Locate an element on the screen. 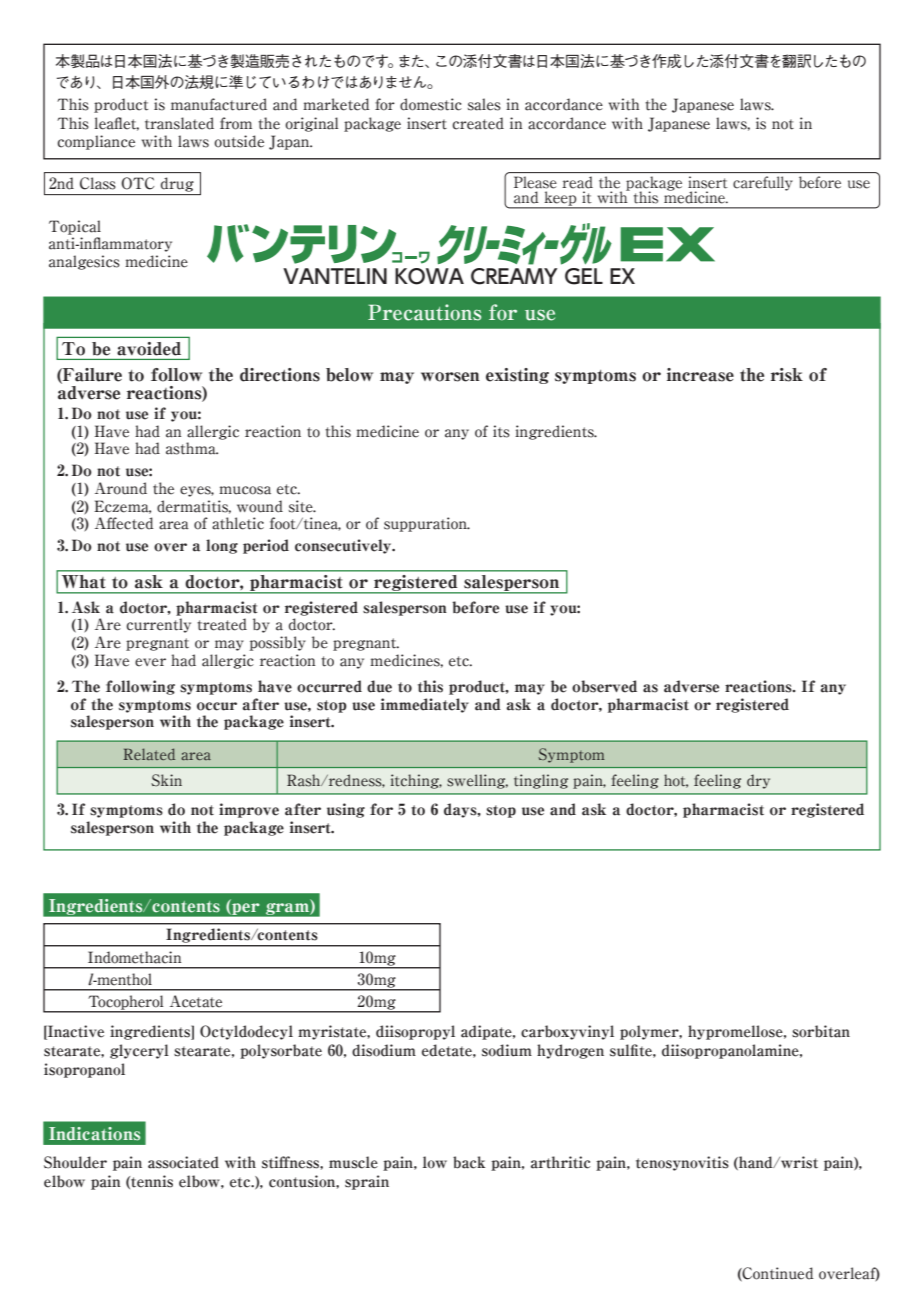  dry is located at coordinates (758, 781).
